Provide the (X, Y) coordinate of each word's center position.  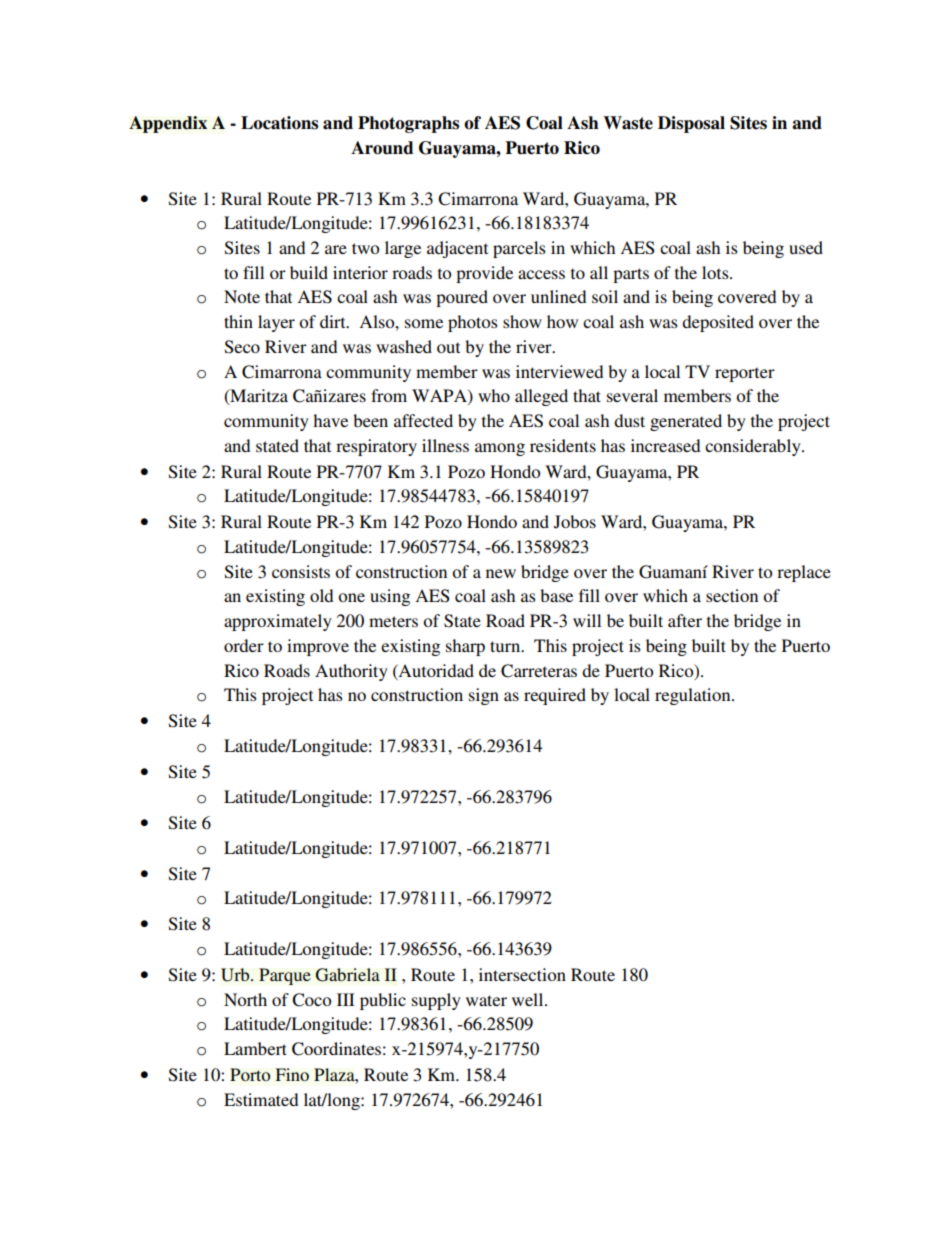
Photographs (408, 124)
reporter (745, 374)
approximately (278, 622)
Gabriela (348, 975)
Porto (250, 1074)
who (494, 395)
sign (484, 696)
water (486, 1000)
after (685, 620)
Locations (279, 123)
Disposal (691, 124)
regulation (694, 696)
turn (506, 646)
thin (238, 321)
